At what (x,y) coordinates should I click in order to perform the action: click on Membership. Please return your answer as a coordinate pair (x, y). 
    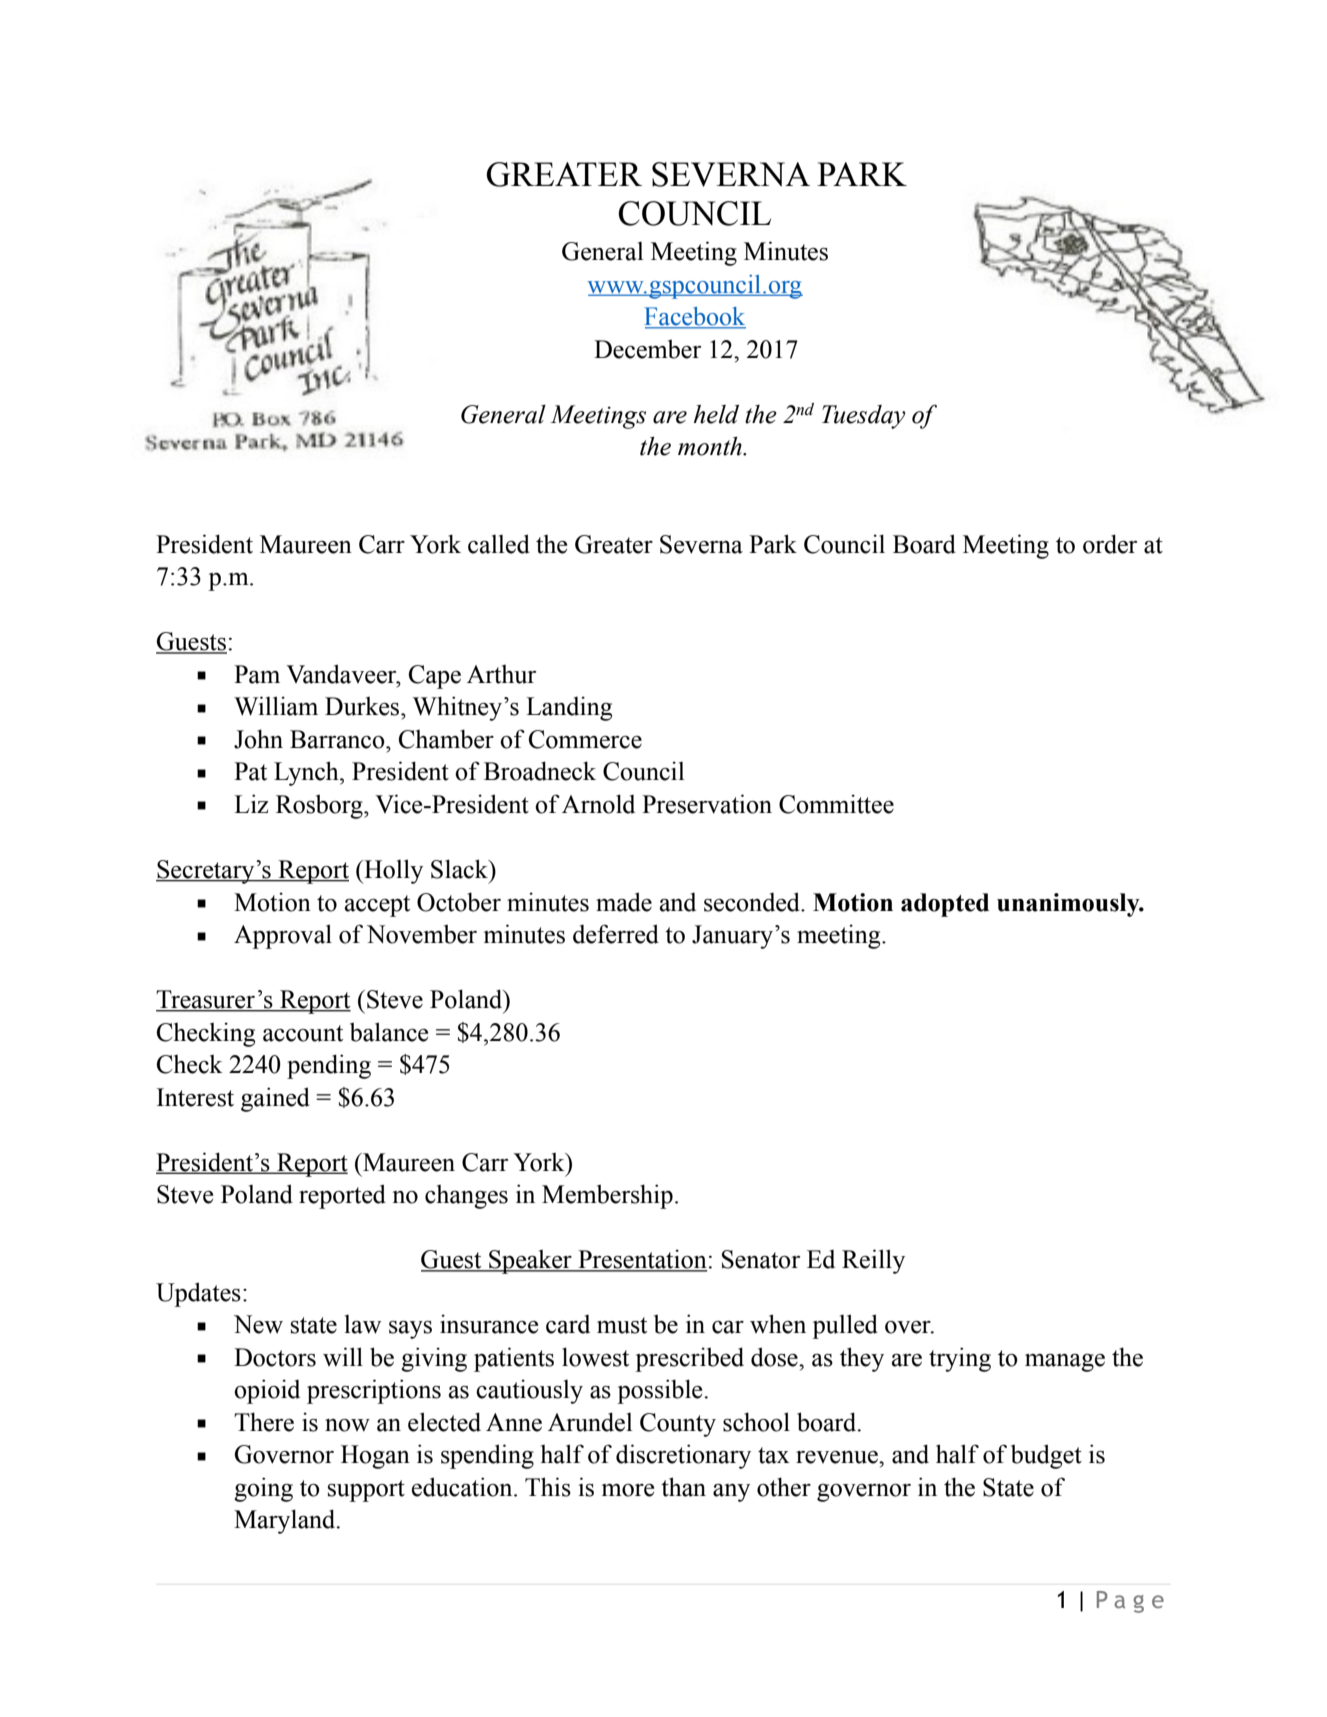
    Looking at the image, I should click on (607, 1196).
